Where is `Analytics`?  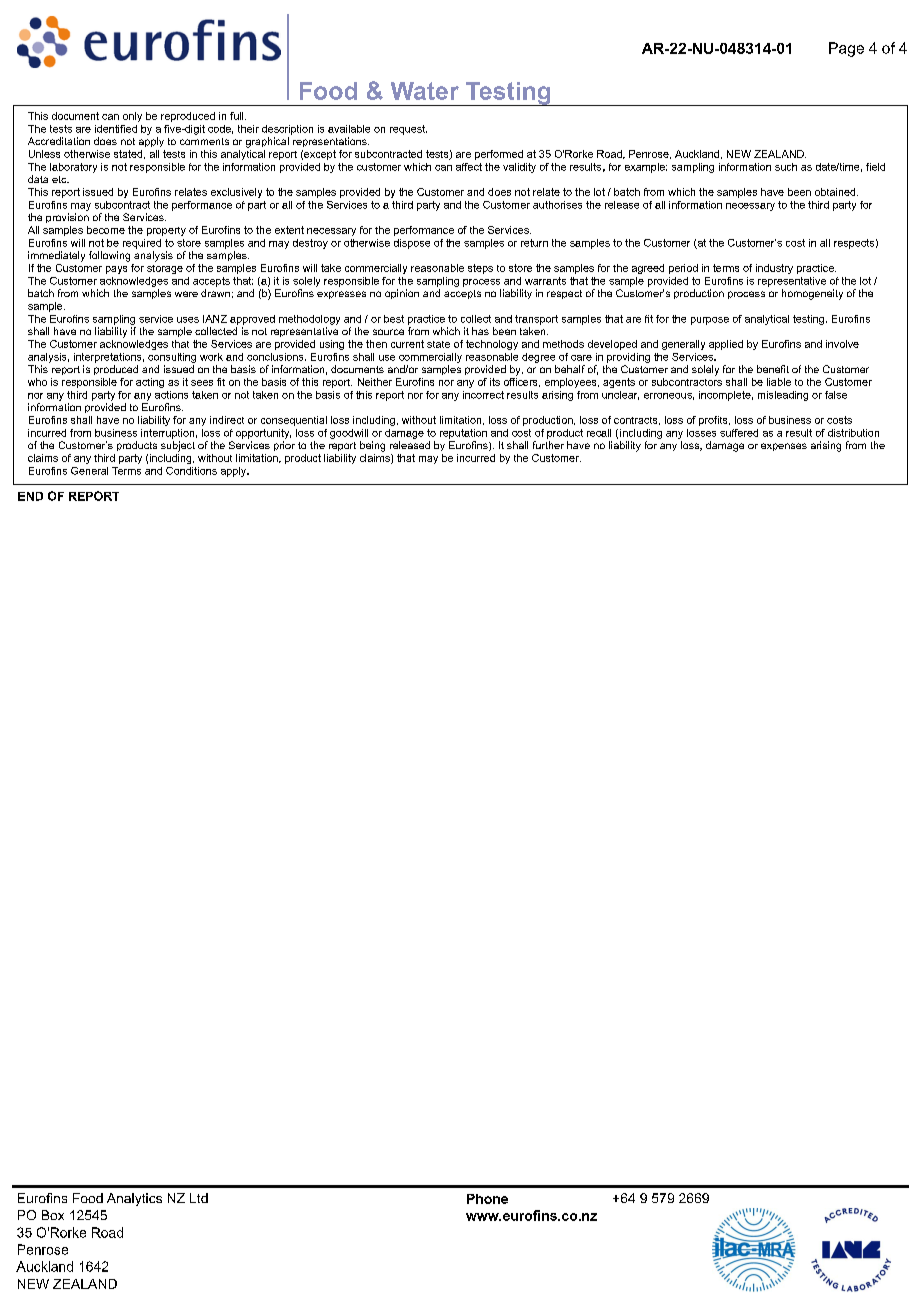 Analytics is located at coordinates (134, 1199).
